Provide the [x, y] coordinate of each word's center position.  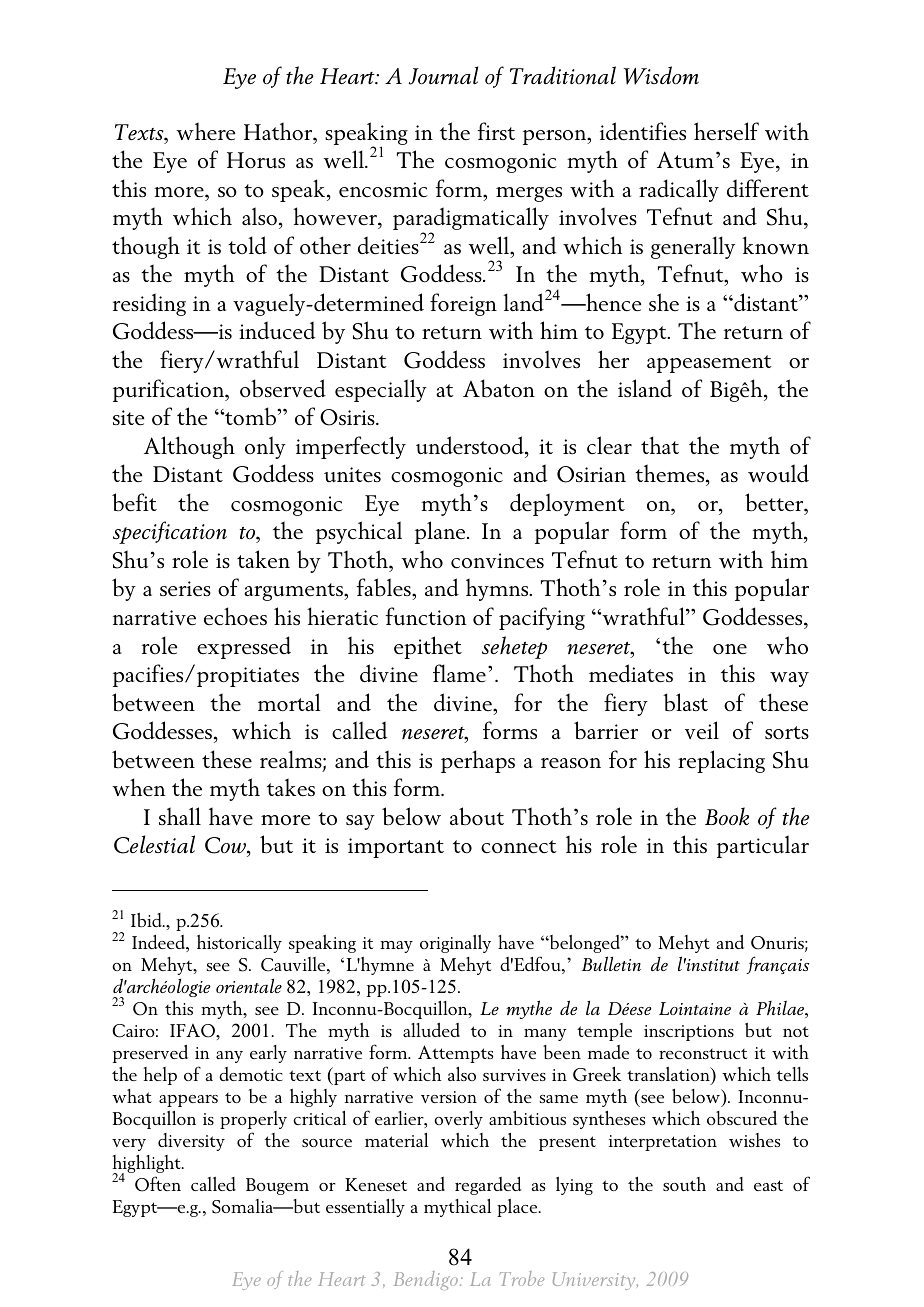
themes [671, 473]
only [265, 447]
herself [726, 131]
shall [180, 816]
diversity [191, 1142]
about [477, 816]
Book [727, 816]
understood [471, 445]
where [205, 131]
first [496, 131]
